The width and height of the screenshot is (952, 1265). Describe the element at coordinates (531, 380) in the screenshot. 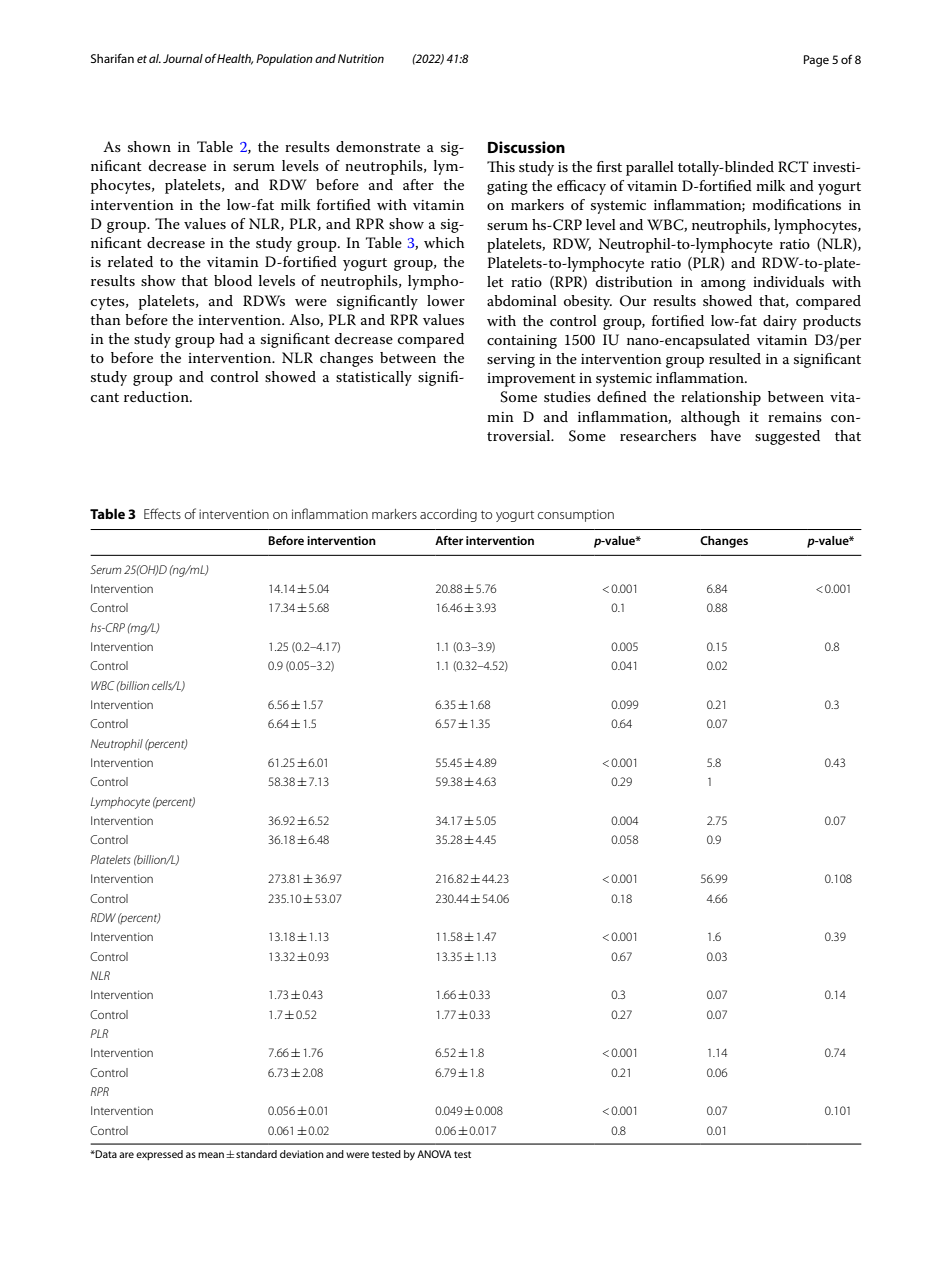

I see `improvement` at that location.
